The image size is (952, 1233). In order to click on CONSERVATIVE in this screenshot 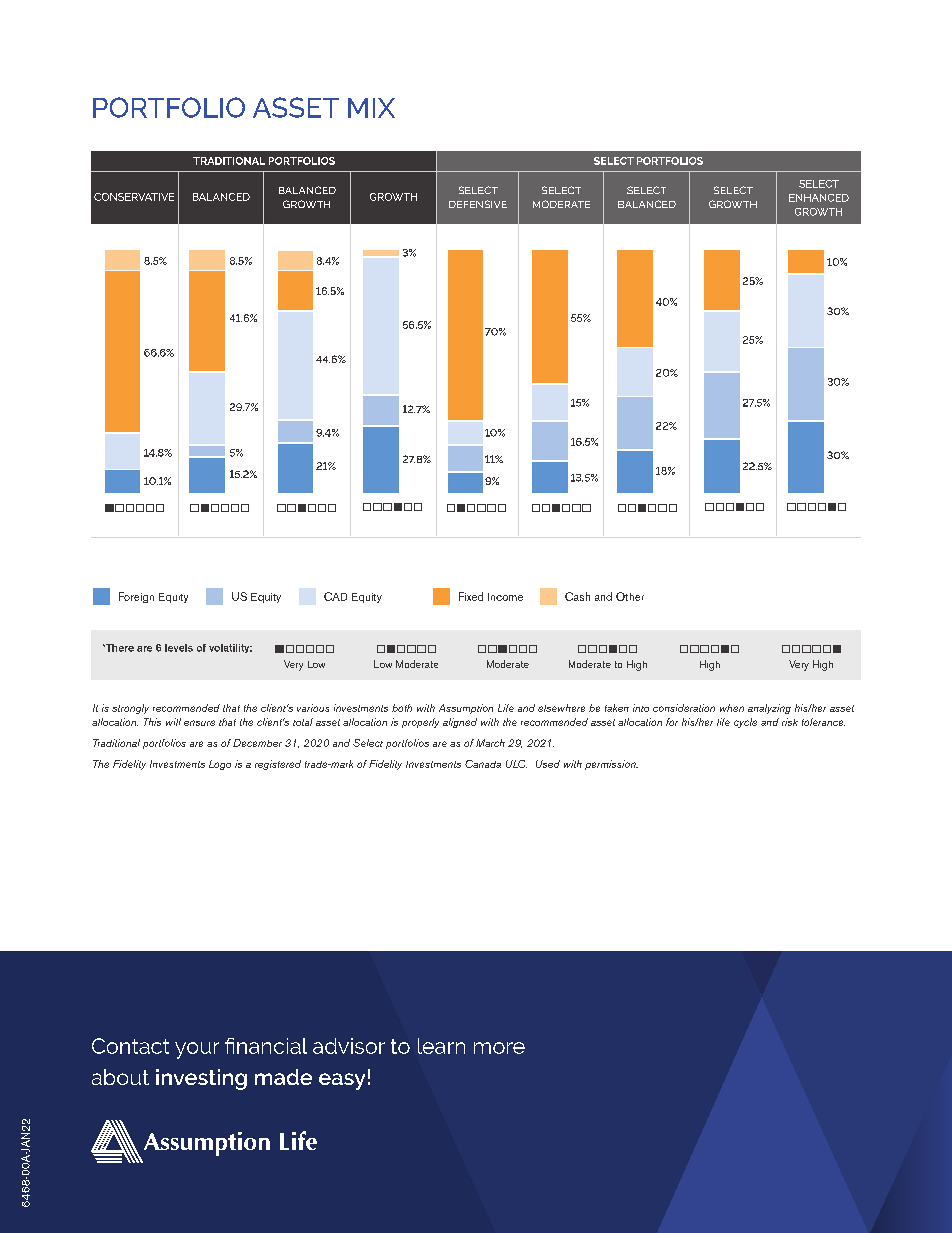, I will do `click(134, 197)`.
